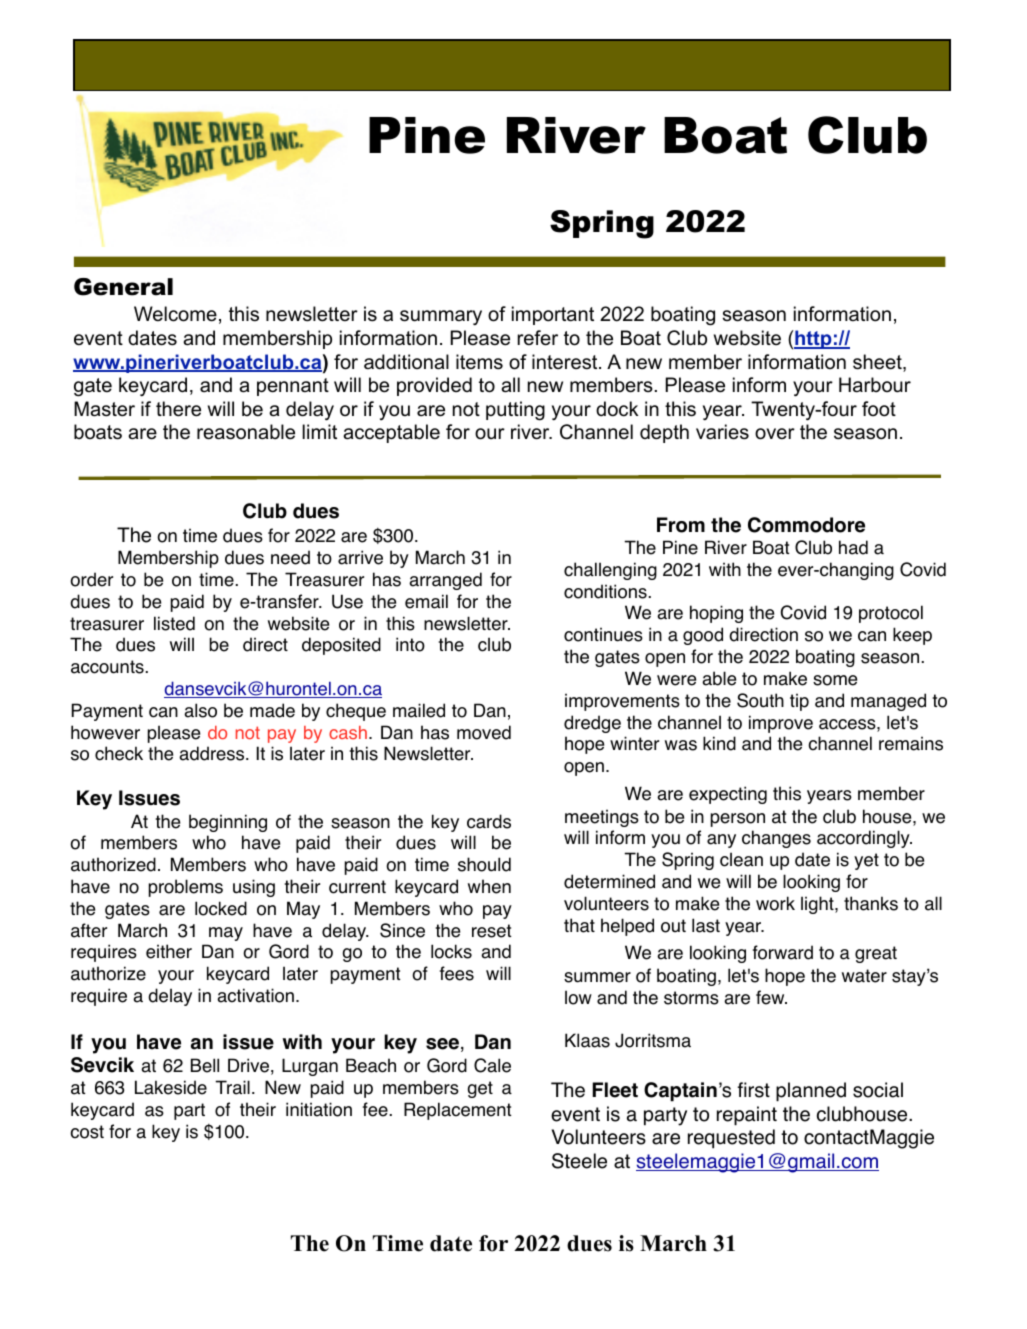  I want to click on Welcome, so click(175, 314).
